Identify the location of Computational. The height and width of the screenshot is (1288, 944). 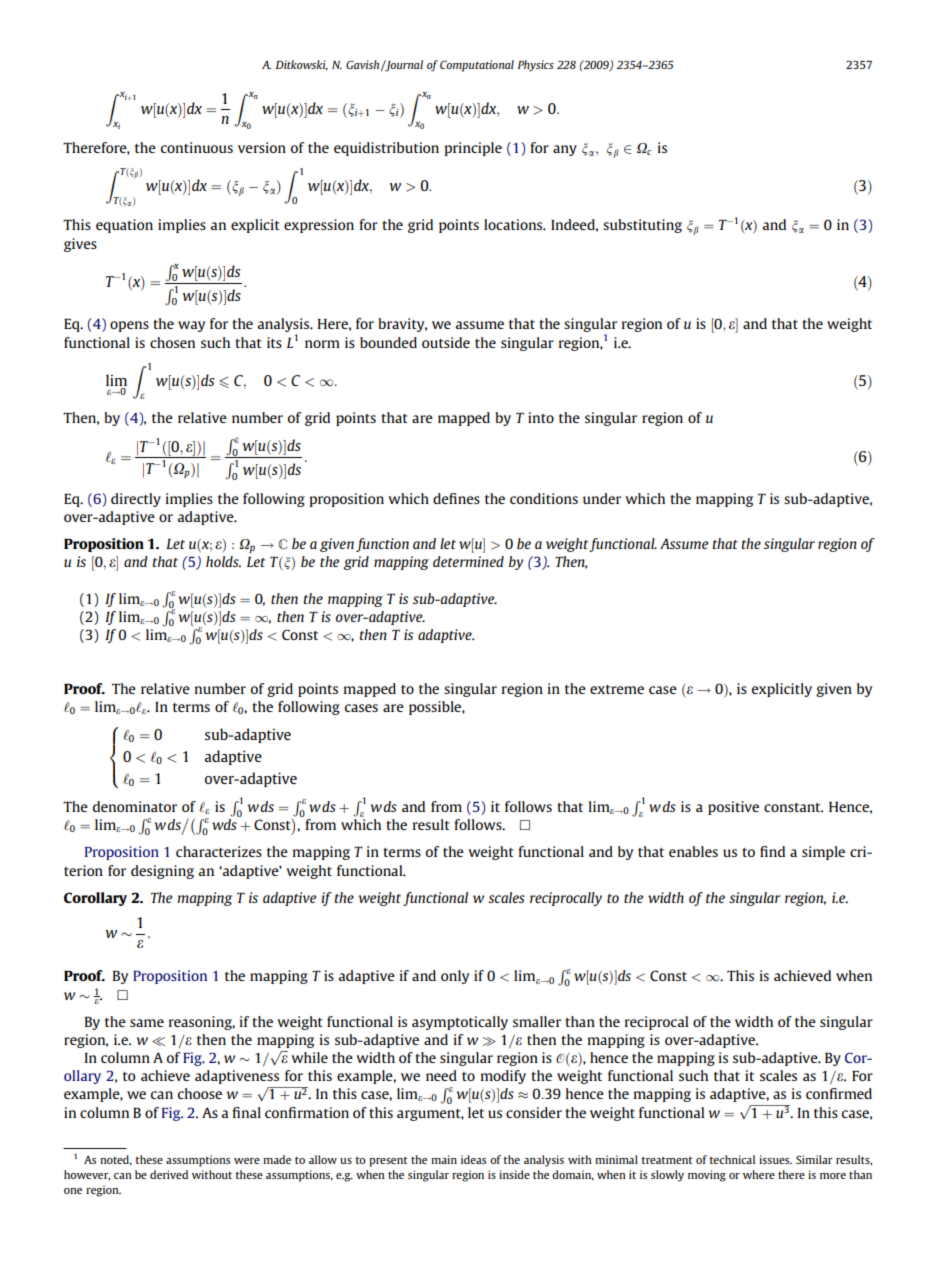
(477, 66).
